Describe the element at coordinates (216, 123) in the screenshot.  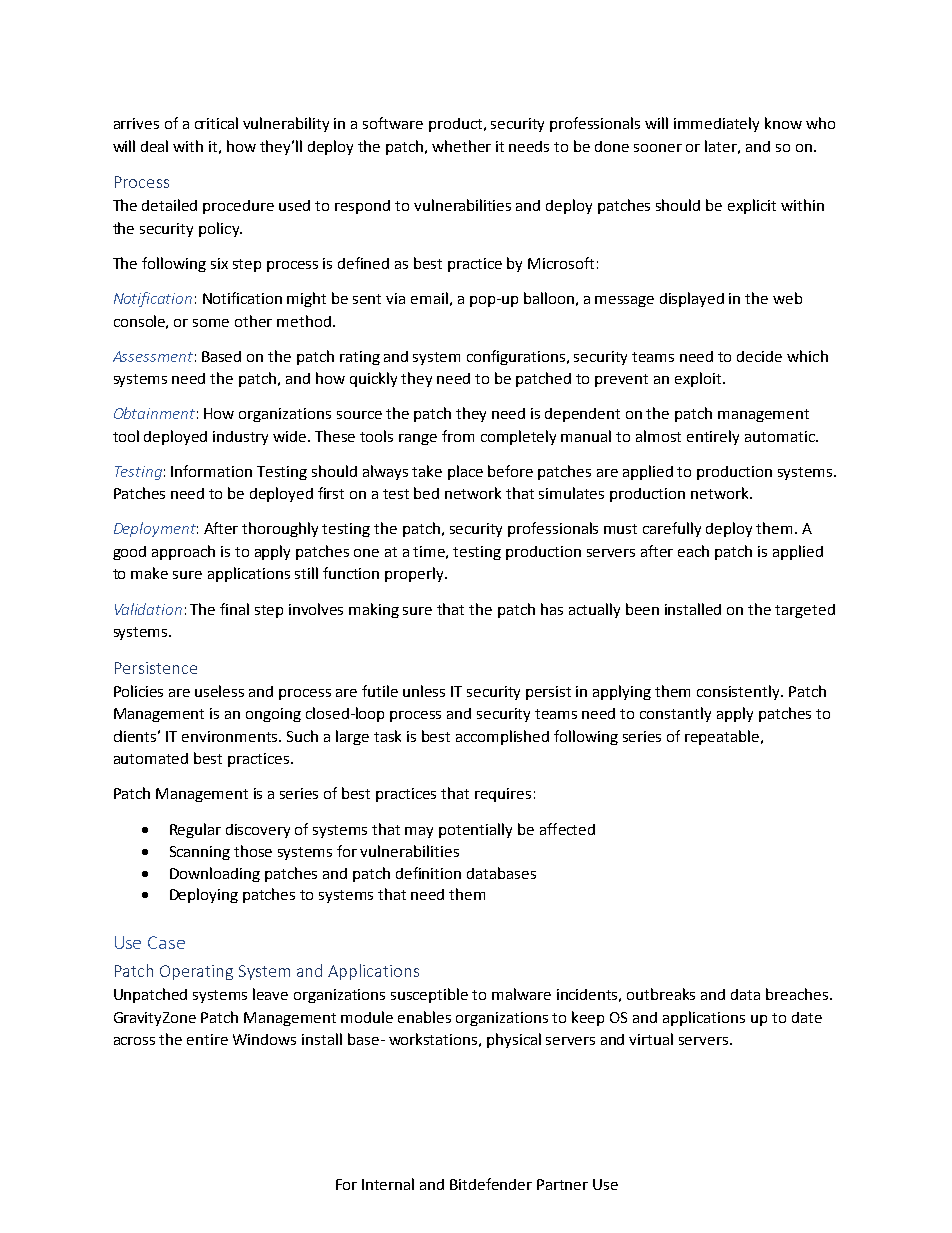
I see `critical` at that location.
